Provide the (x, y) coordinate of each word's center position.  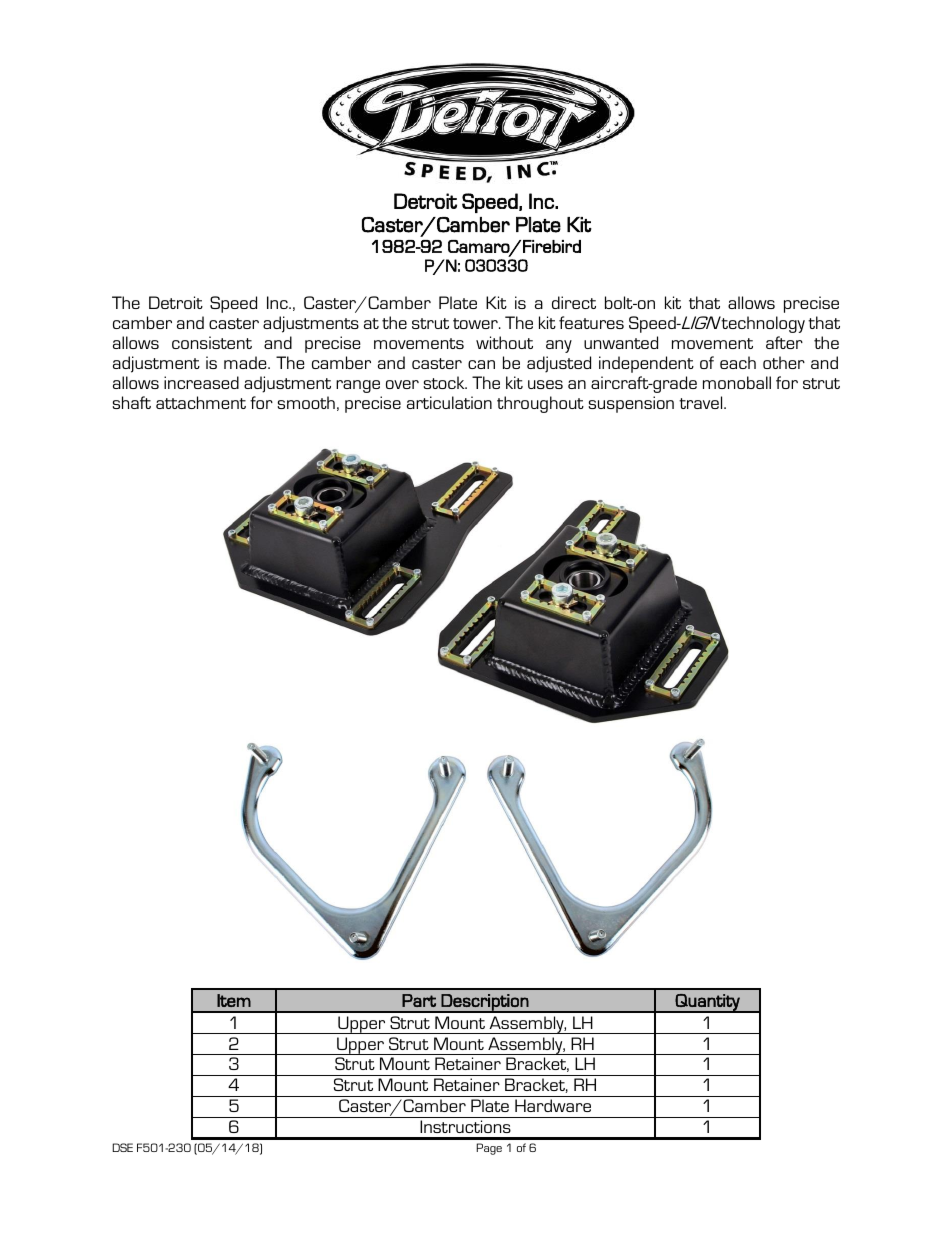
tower (476, 323)
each (738, 362)
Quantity (707, 1003)
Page (489, 1149)
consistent (212, 342)
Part (419, 1000)
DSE (122, 1147)
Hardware (553, 1105)
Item (234, 1000)
